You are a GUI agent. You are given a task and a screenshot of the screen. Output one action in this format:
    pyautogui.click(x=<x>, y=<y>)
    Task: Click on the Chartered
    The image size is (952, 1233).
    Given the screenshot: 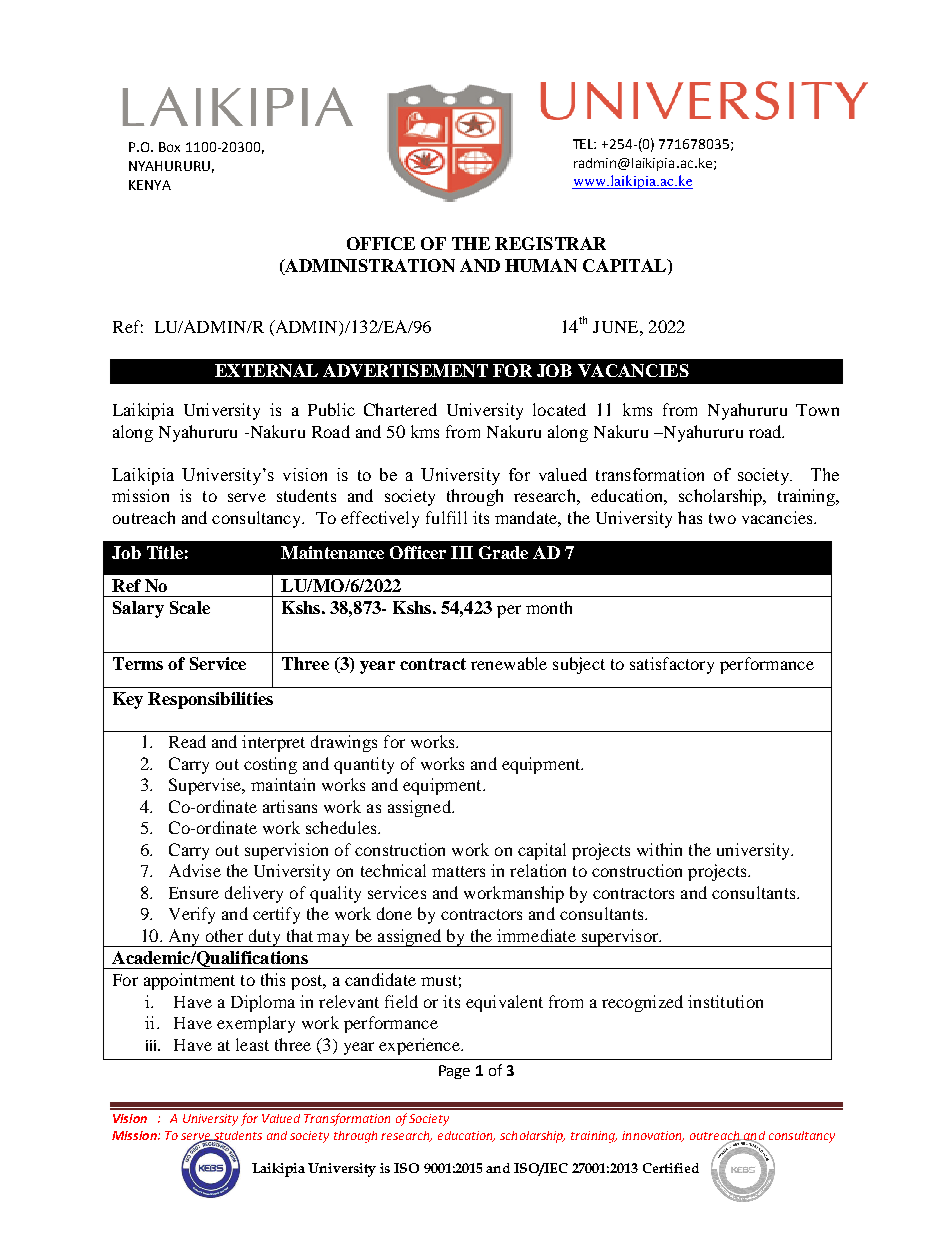 What is the action you would take?
    pyautogui.click(x=400, y=409)
